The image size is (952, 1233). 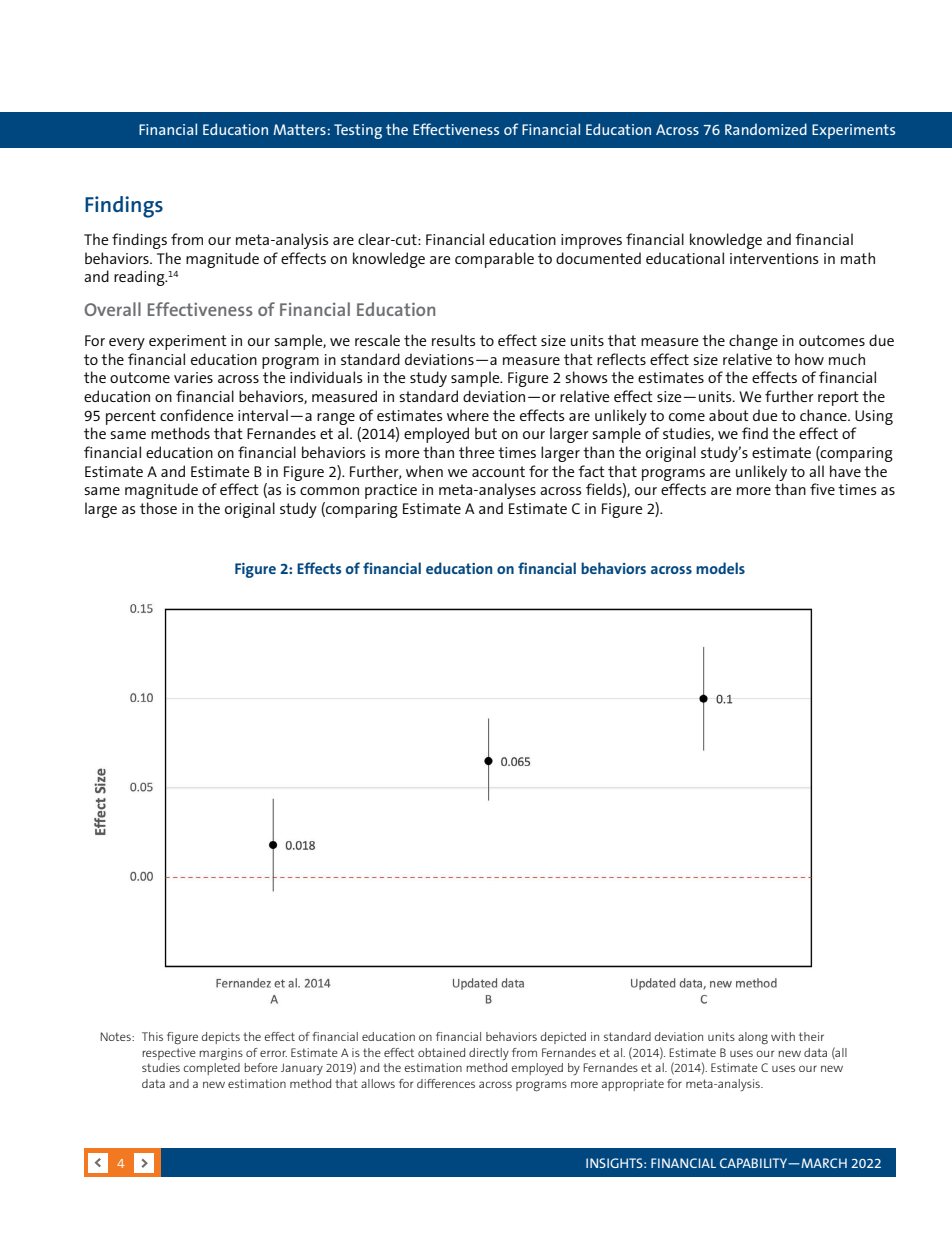 I want to click on with, so click(x=783, y=1036).
